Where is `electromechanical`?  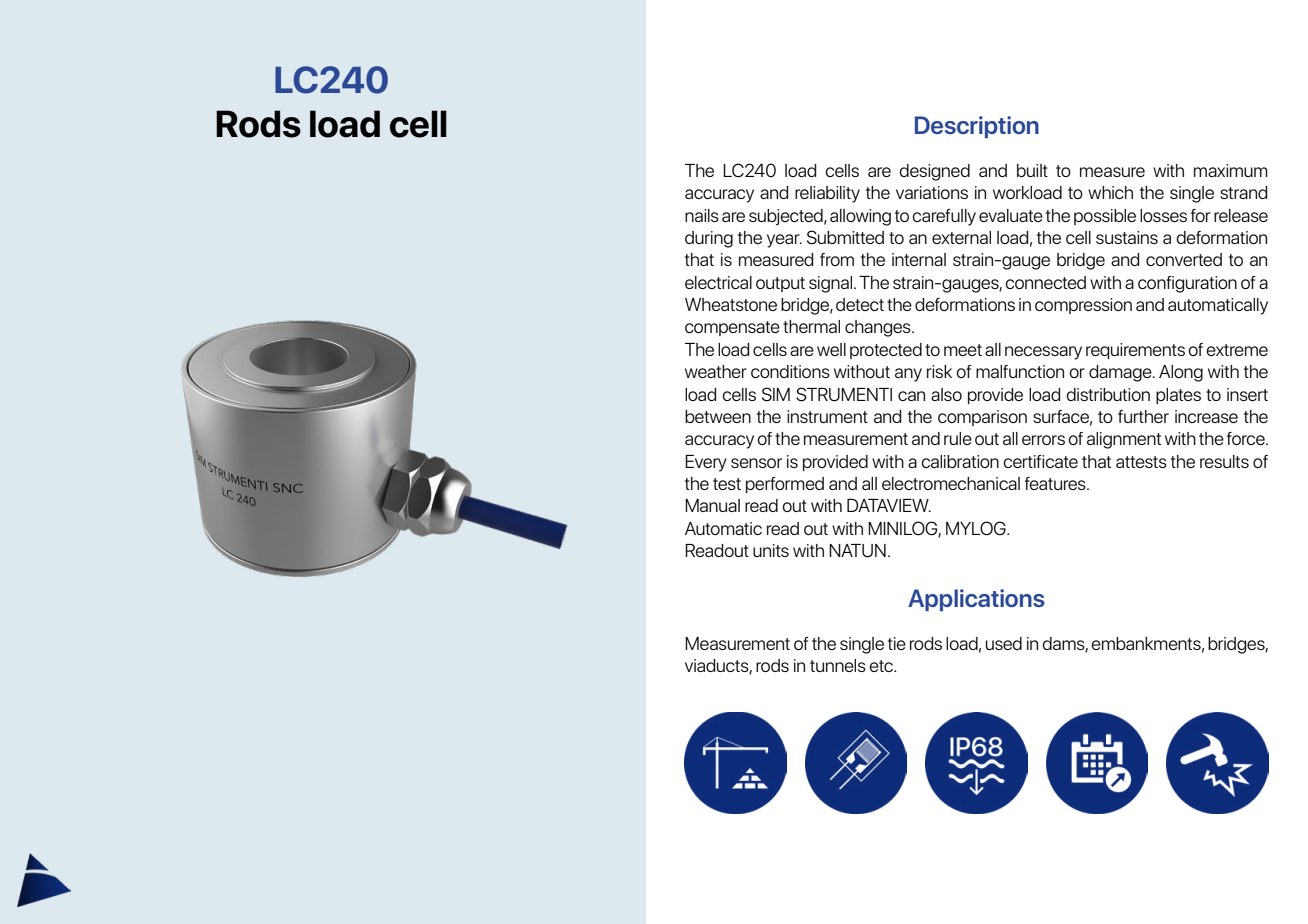
electromechanical is located at coordinates (951, 483).
